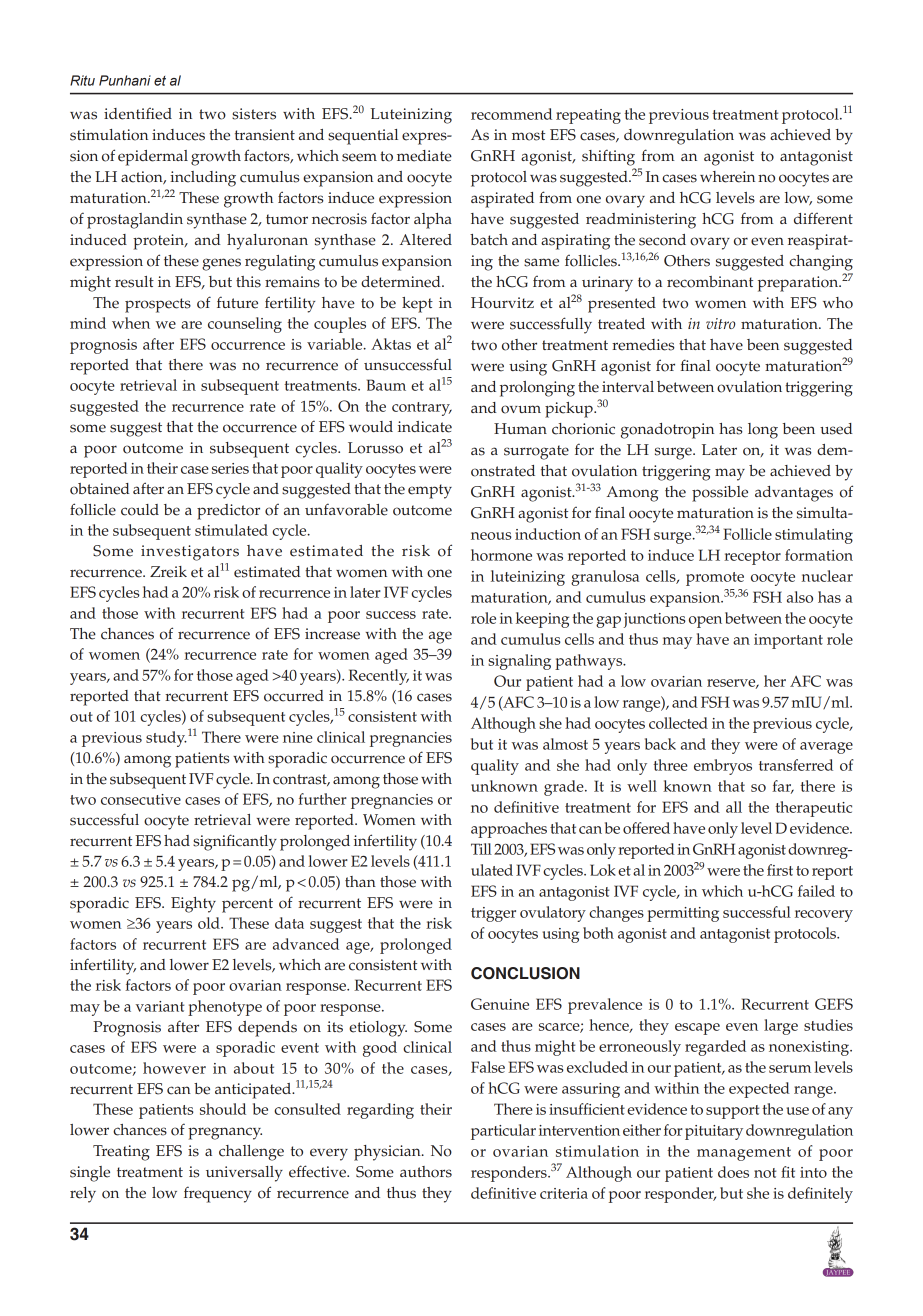 This screenshot has height=1316, width=923. What do you see at coordinates (788, 641) in the screenshot?
I see `important` at bounding box center [788, 641].
